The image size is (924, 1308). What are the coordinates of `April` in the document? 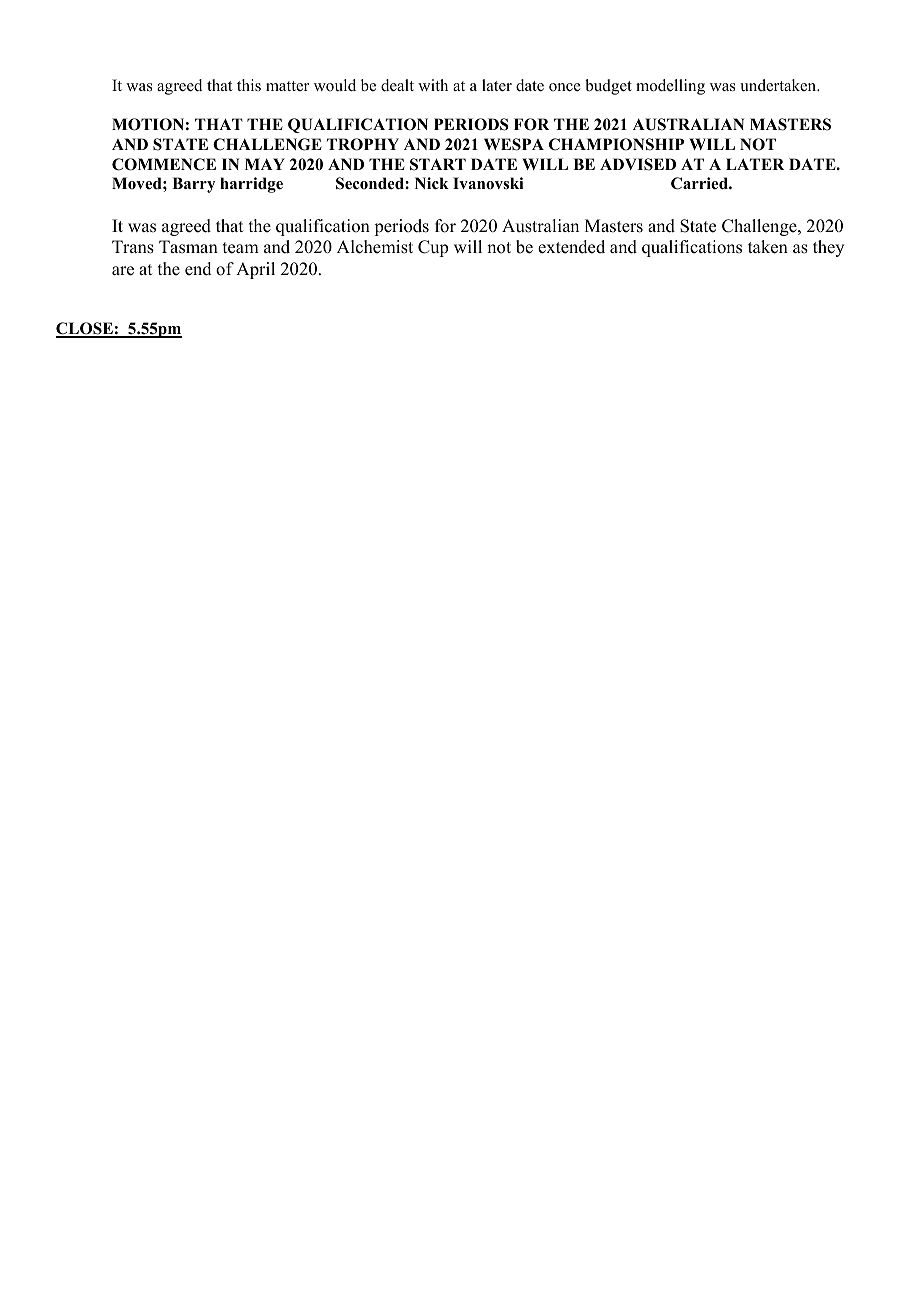 It's located at (255, 270).
